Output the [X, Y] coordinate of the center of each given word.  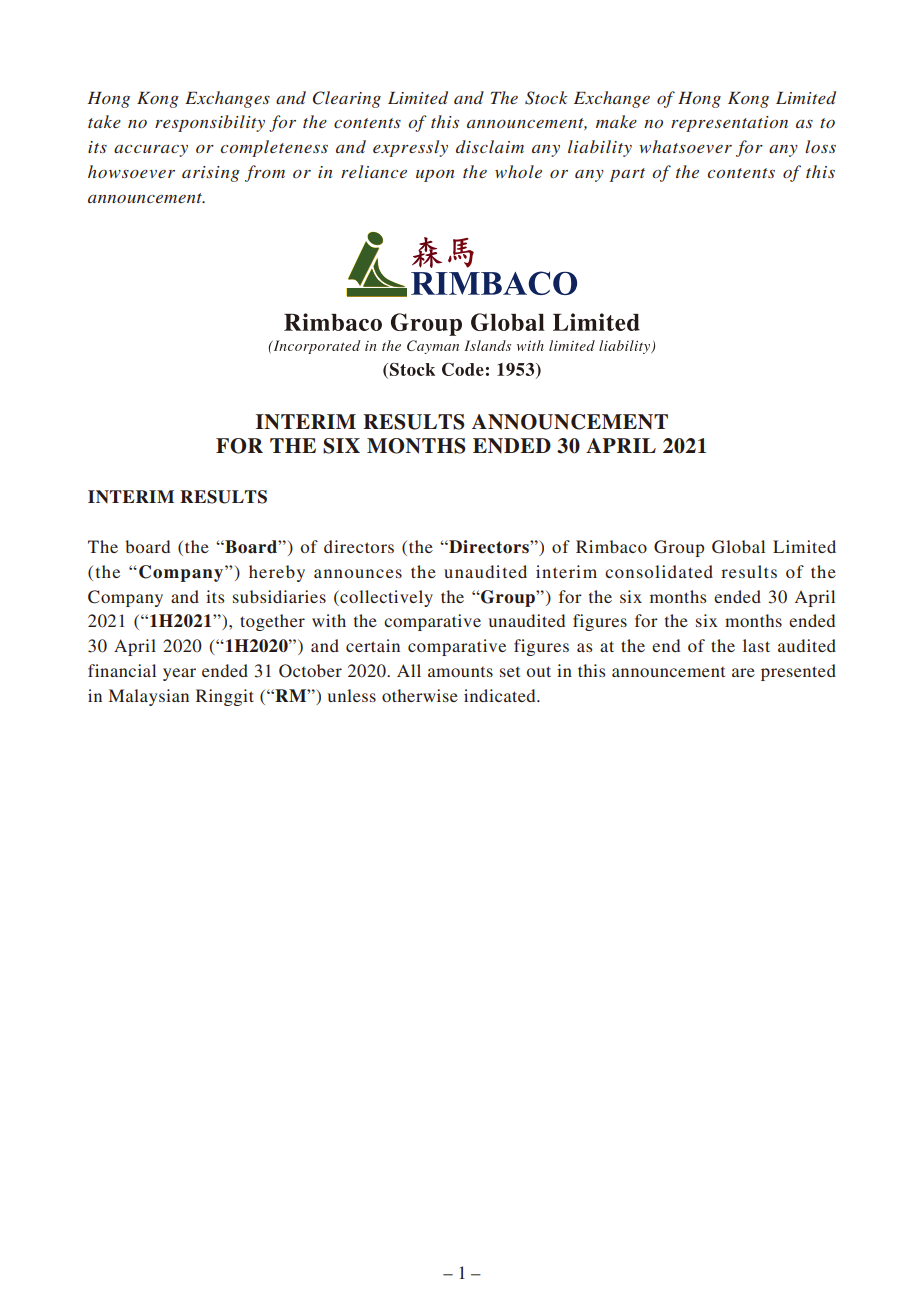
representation [729, 124]
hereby [277, 573]
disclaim [490, 146]
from [265, 173]
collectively [385, 598]
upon [435, 176]
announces [358, 573]
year [179, 674]
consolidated [659, 571]
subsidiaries [279, 596]
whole [518, 171]
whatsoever [685, 146]
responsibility [210, 123]
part [627, 175]
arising [211, 174]
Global [738, 547]
